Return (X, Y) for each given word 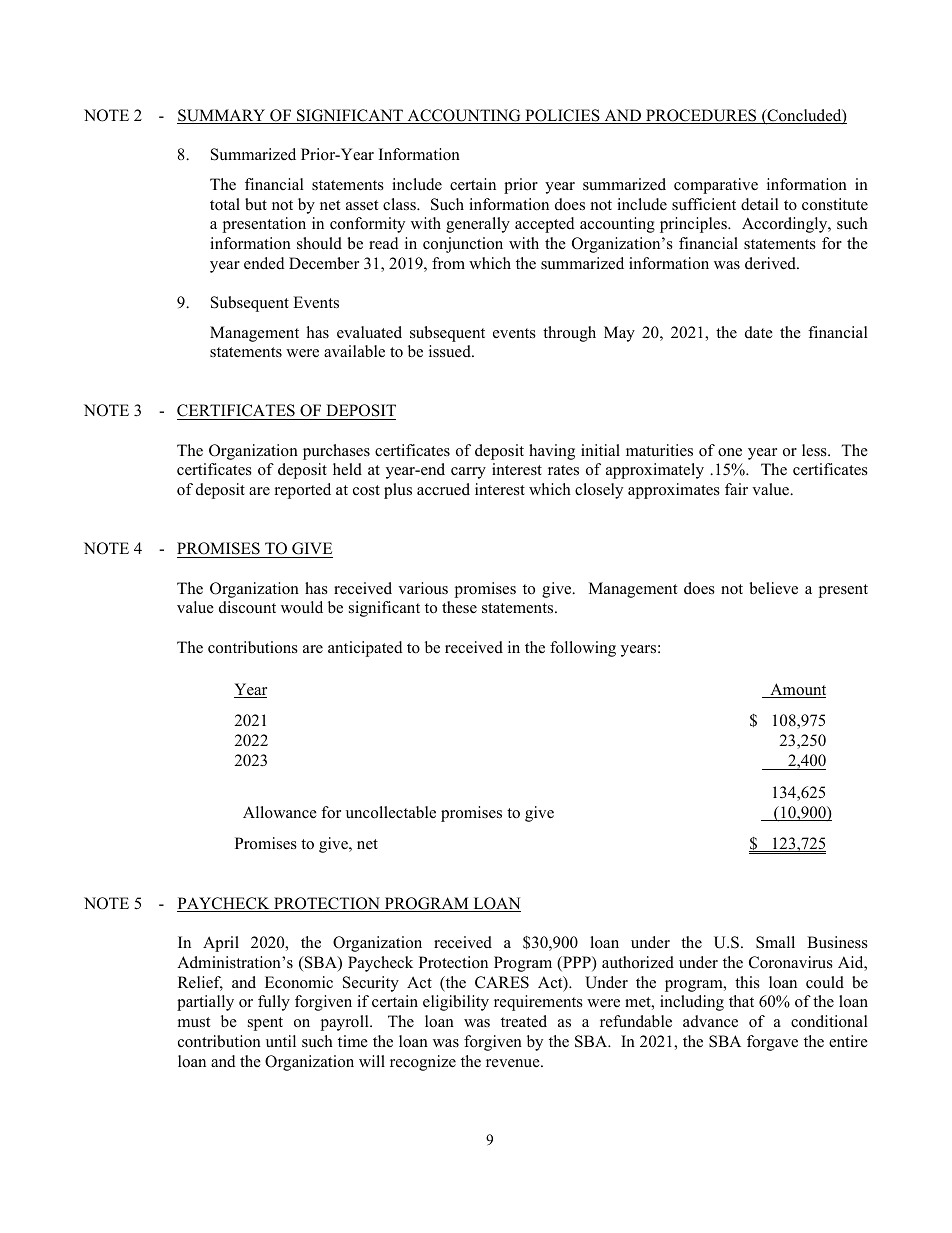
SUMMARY (222, 116)
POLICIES (562, 116)
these (459, 607)
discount (247, 607)
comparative (716, 186)
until (281, 1041)
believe (773, 588)
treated (524, 1021)
